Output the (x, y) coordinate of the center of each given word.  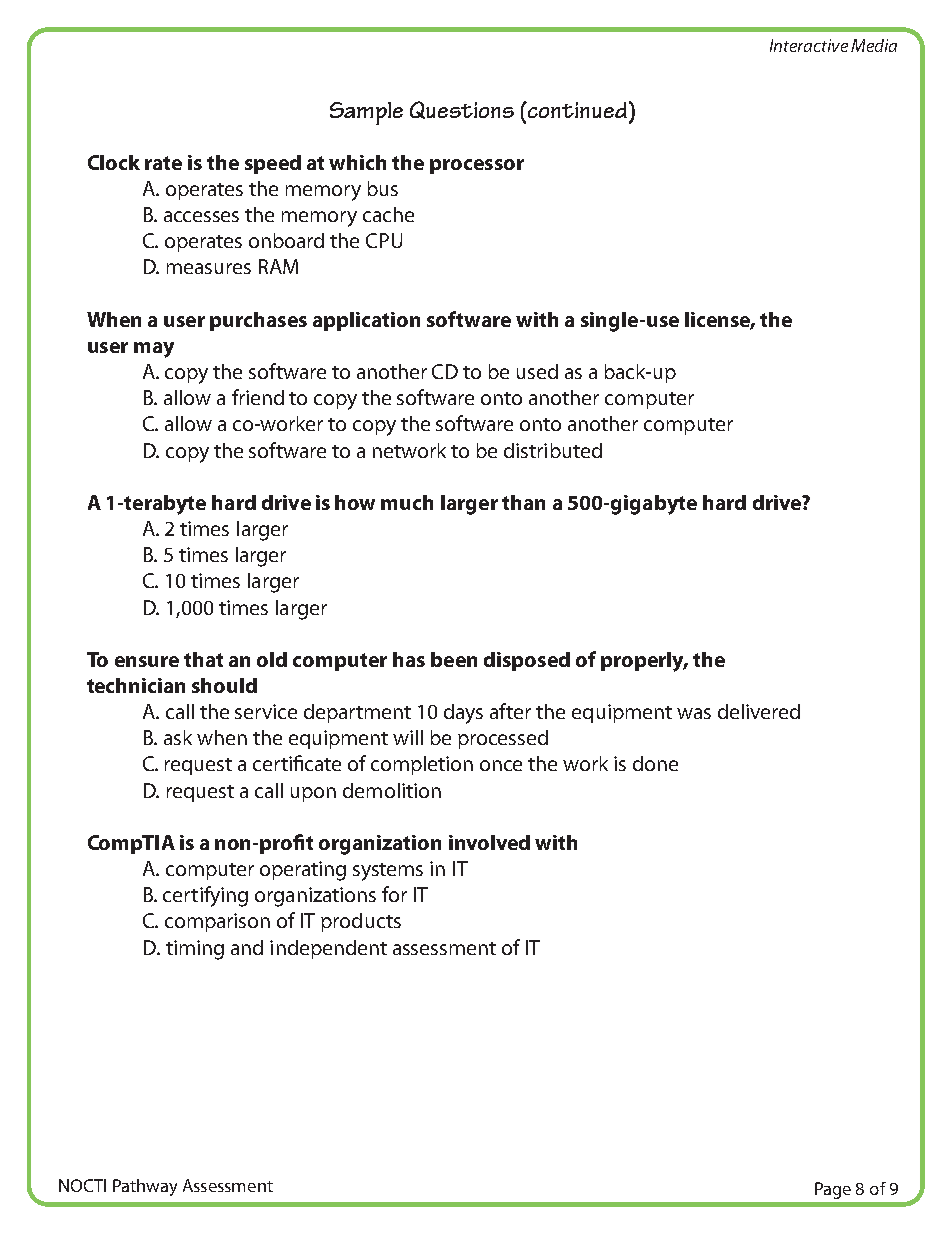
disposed (527, 661)
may (154, 350)
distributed (553, 450)
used (537, 371)
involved (489, 842)
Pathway (145, 1187)
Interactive (809, 45)
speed (273, 164)
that (203, 659)
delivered (759, 711)
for (394, 894)
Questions (462, 110)
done (655, 763)
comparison (217, 922)
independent (328, 949)
